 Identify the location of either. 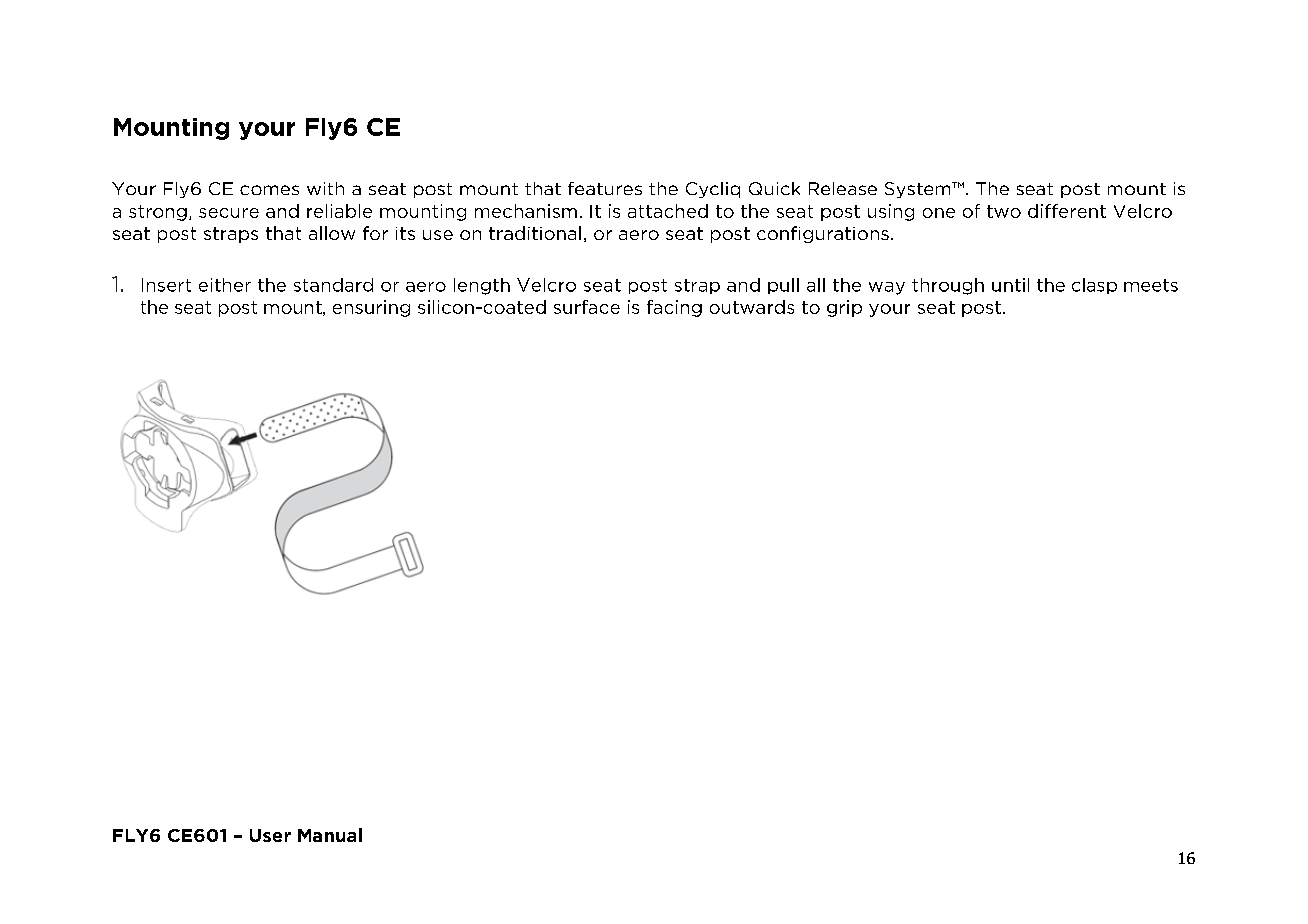
(225, 285).
